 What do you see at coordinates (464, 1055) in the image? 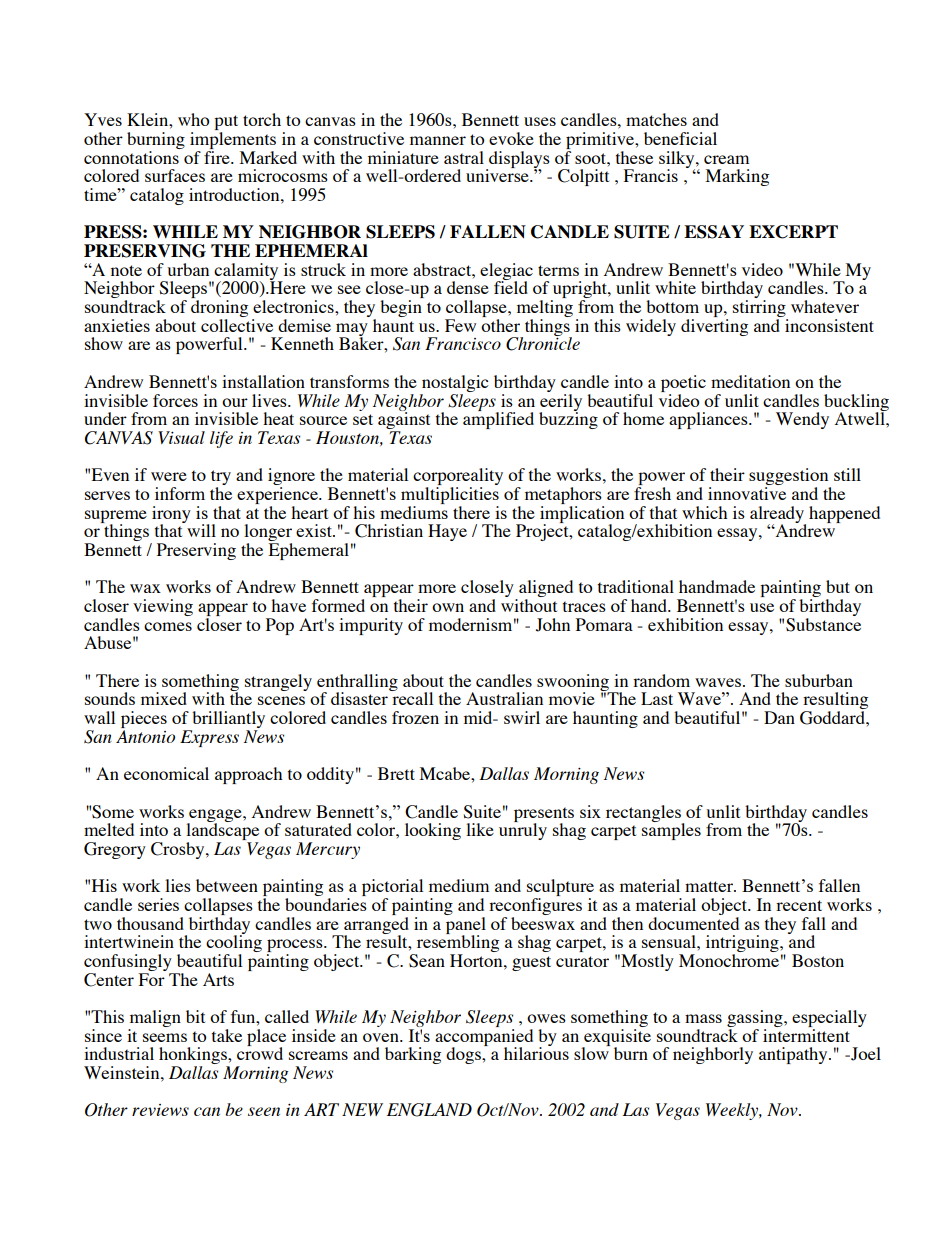
I see `dogs` at bounding box center [464, 1055].
